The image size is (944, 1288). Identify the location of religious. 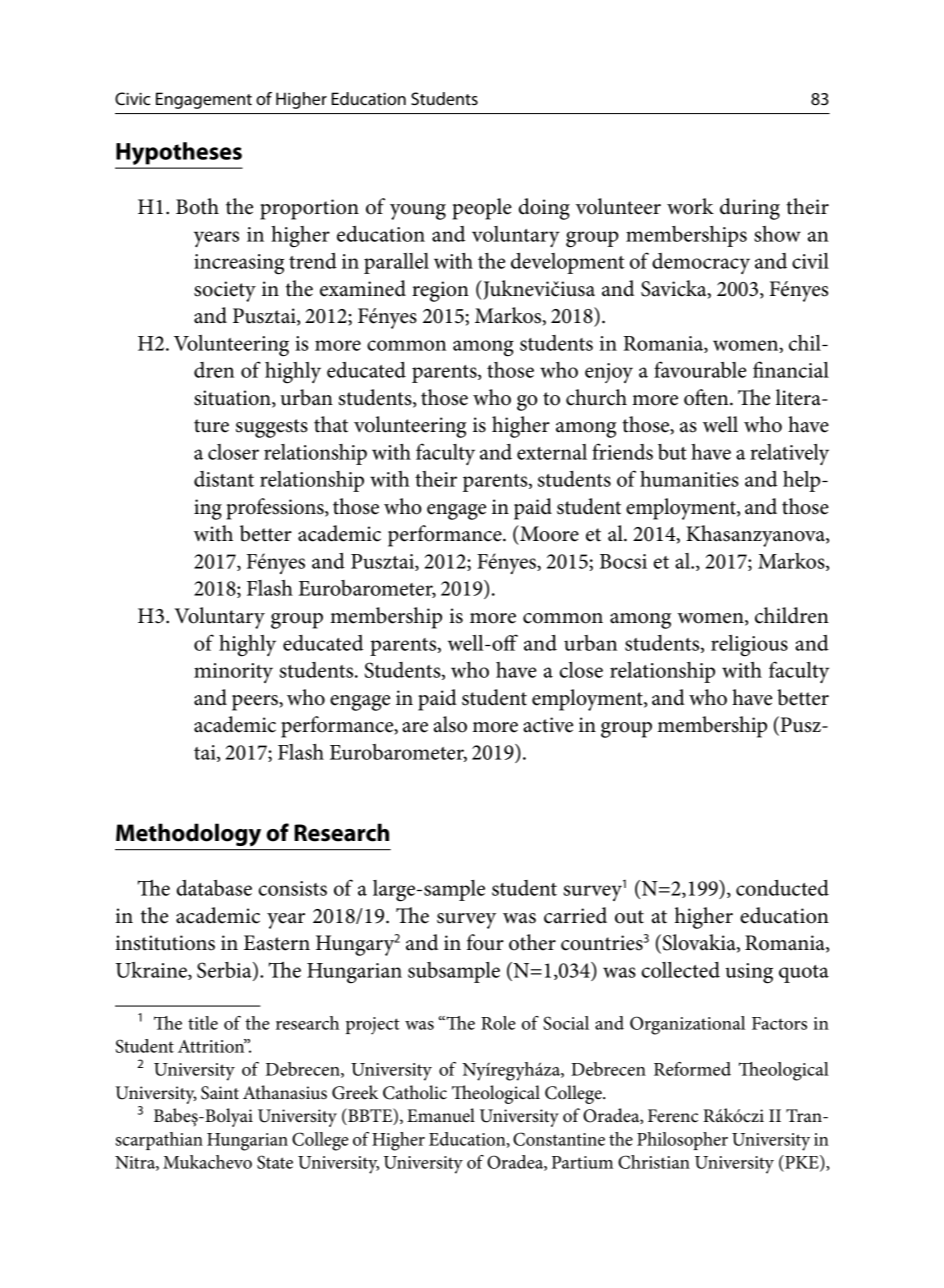
(749, 646).
